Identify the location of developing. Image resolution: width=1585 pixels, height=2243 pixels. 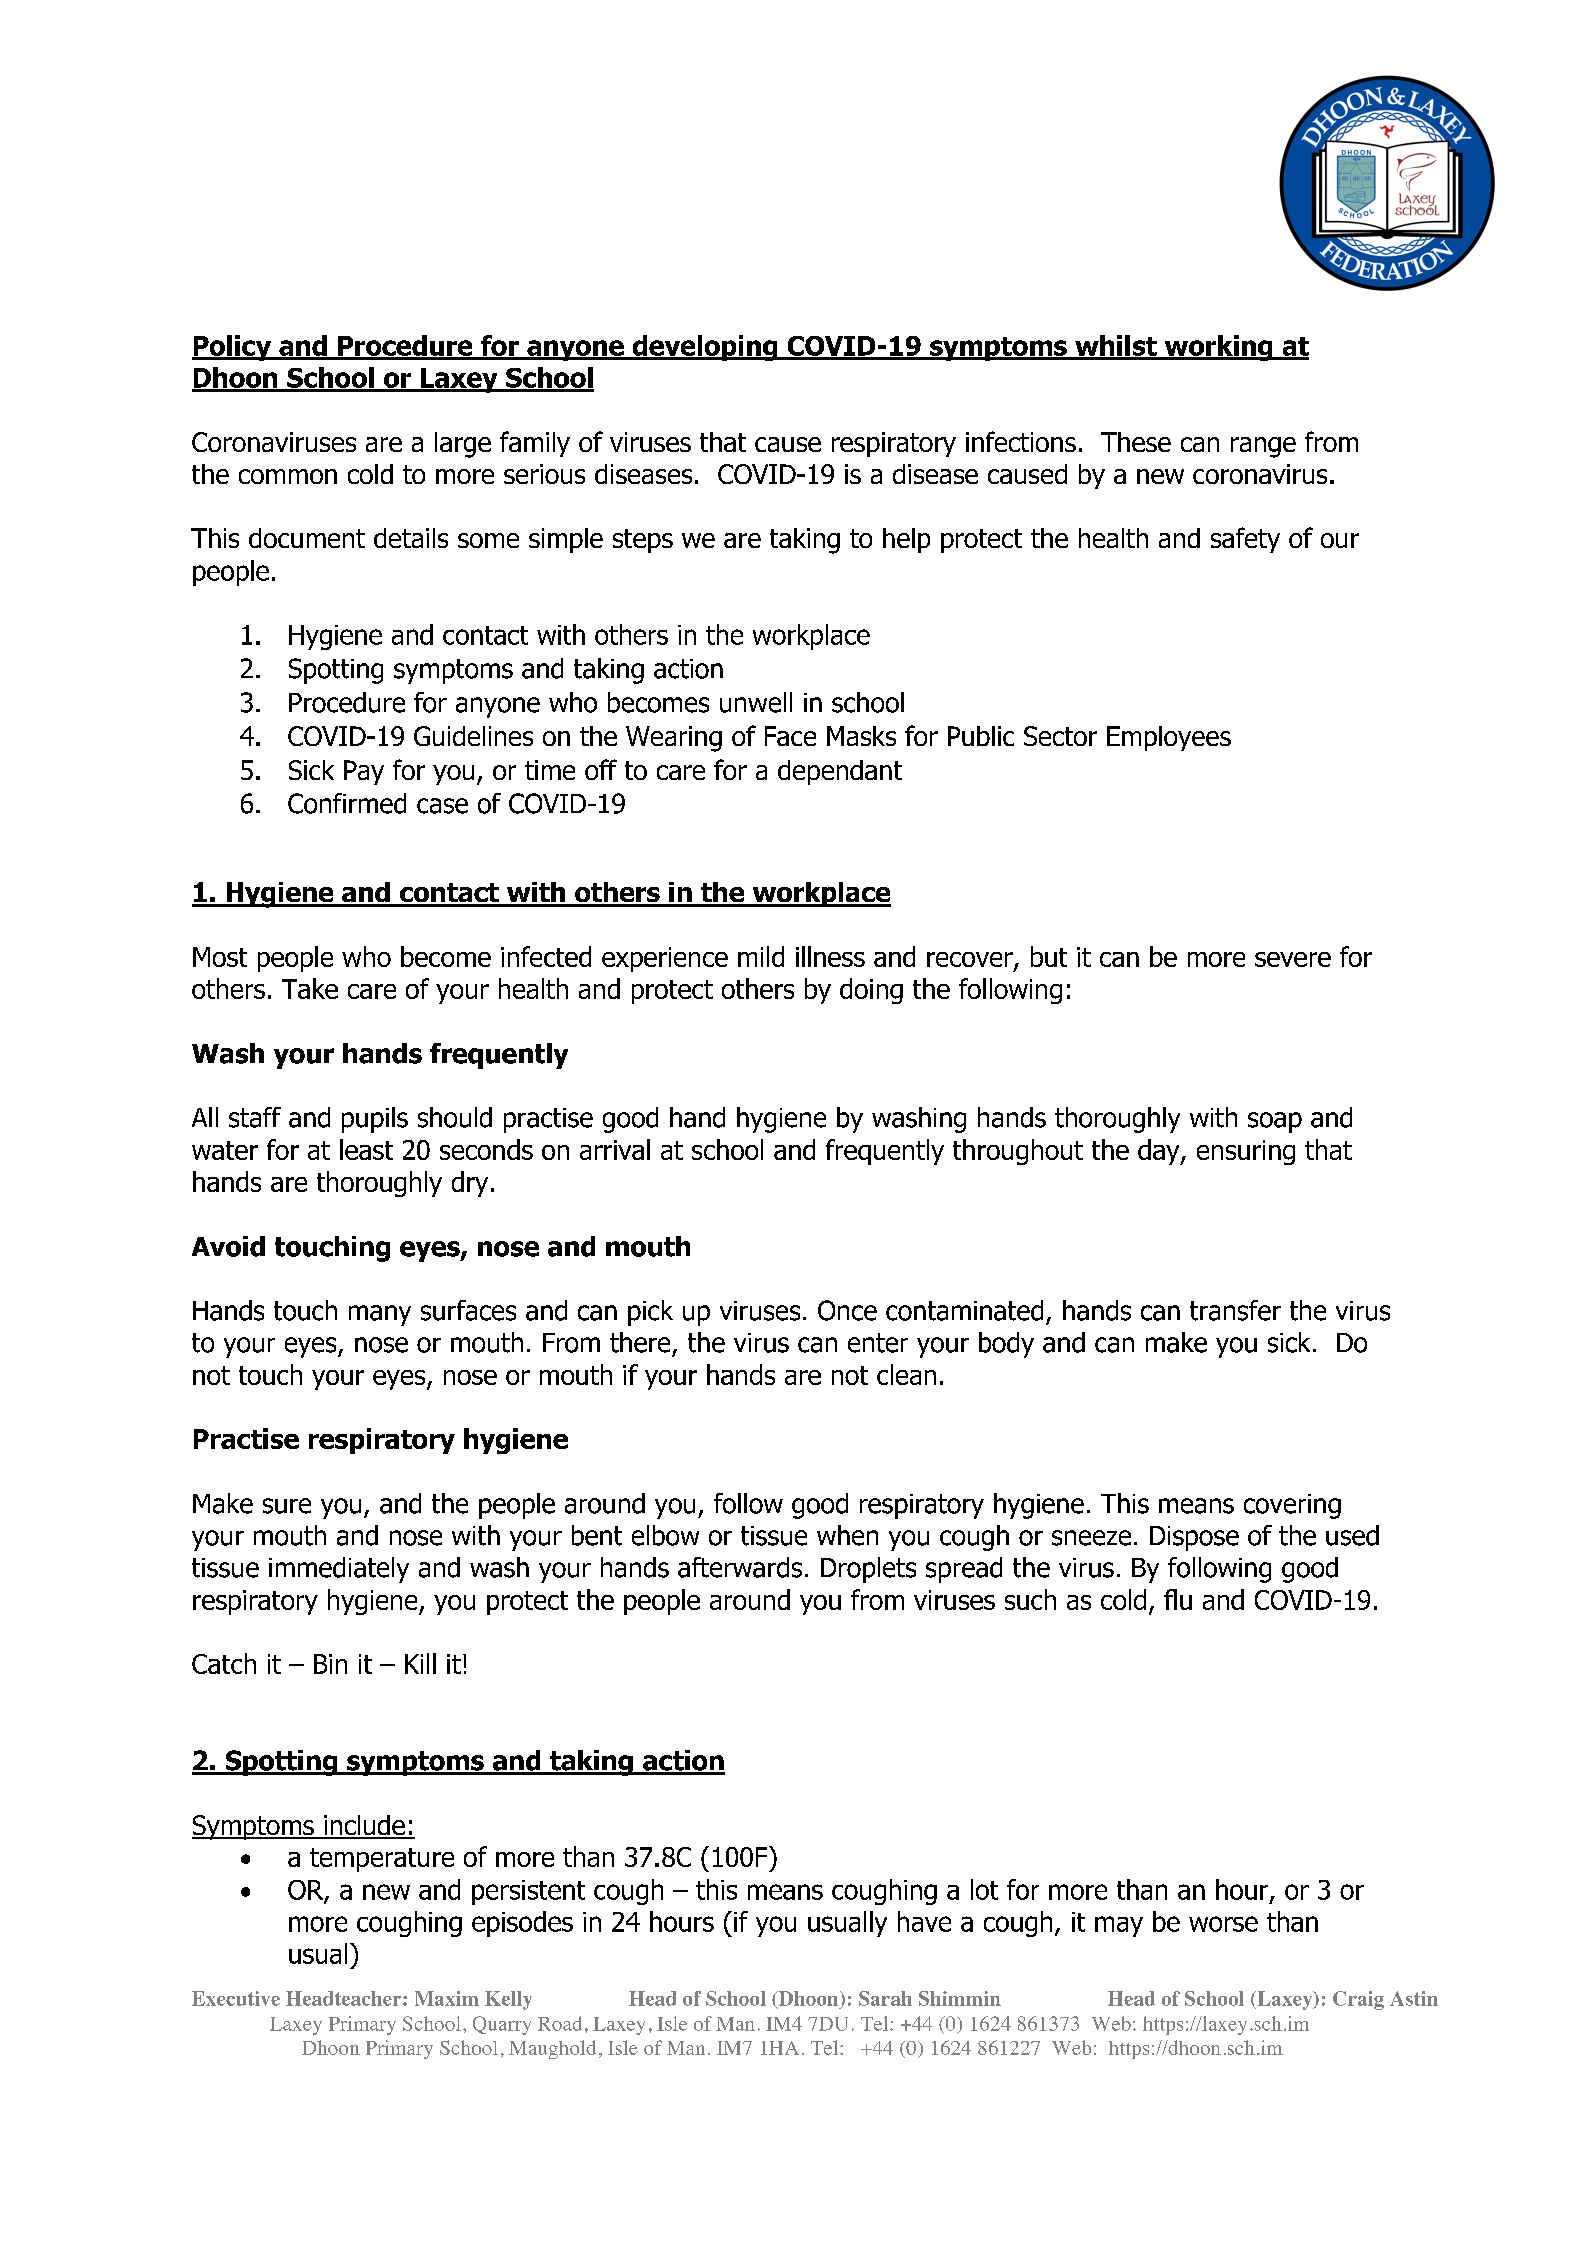
(705, 348).
